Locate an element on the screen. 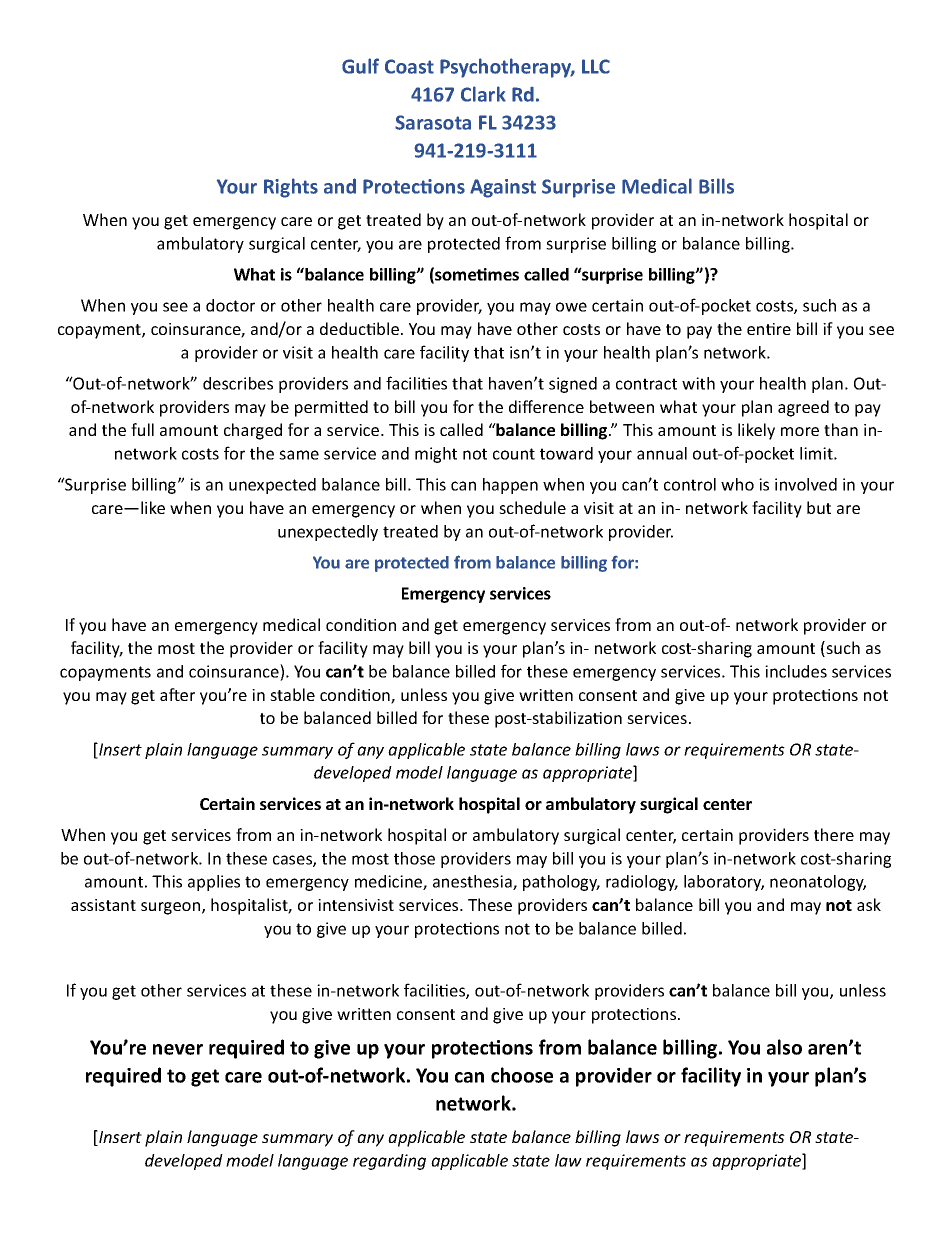 The height and width of the screenshot is (1233, 952). count is located at coordinates (514, 454).
